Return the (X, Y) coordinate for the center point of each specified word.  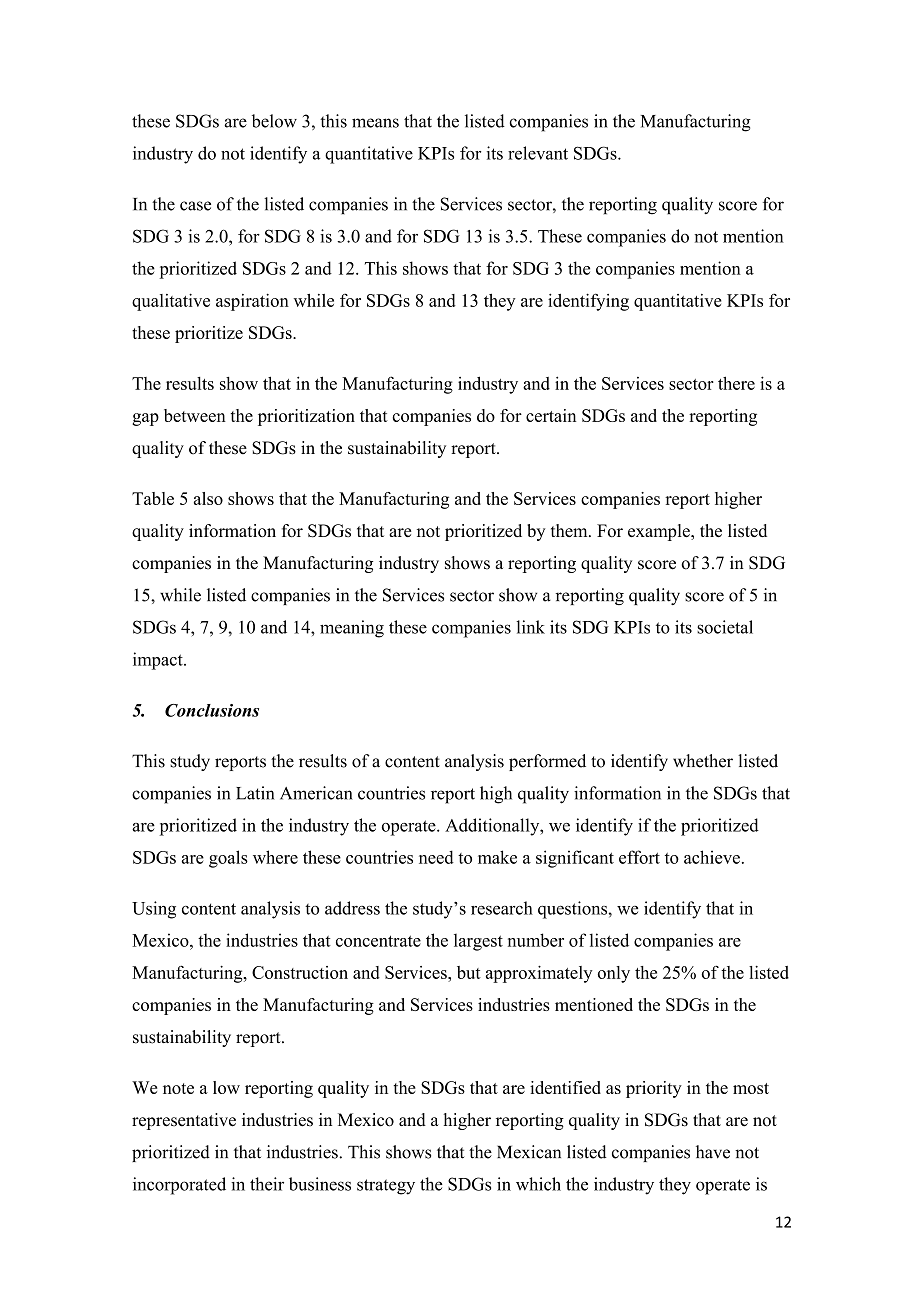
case (195, 206)
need (436, 857)
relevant (538, 153)
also (208, 498)
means (375, 123)
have (713, 1152)
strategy (386, 1187)
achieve (712, 857)
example (660, 532)
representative (184, 1121)
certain (551, 415)
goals (228, 859)
